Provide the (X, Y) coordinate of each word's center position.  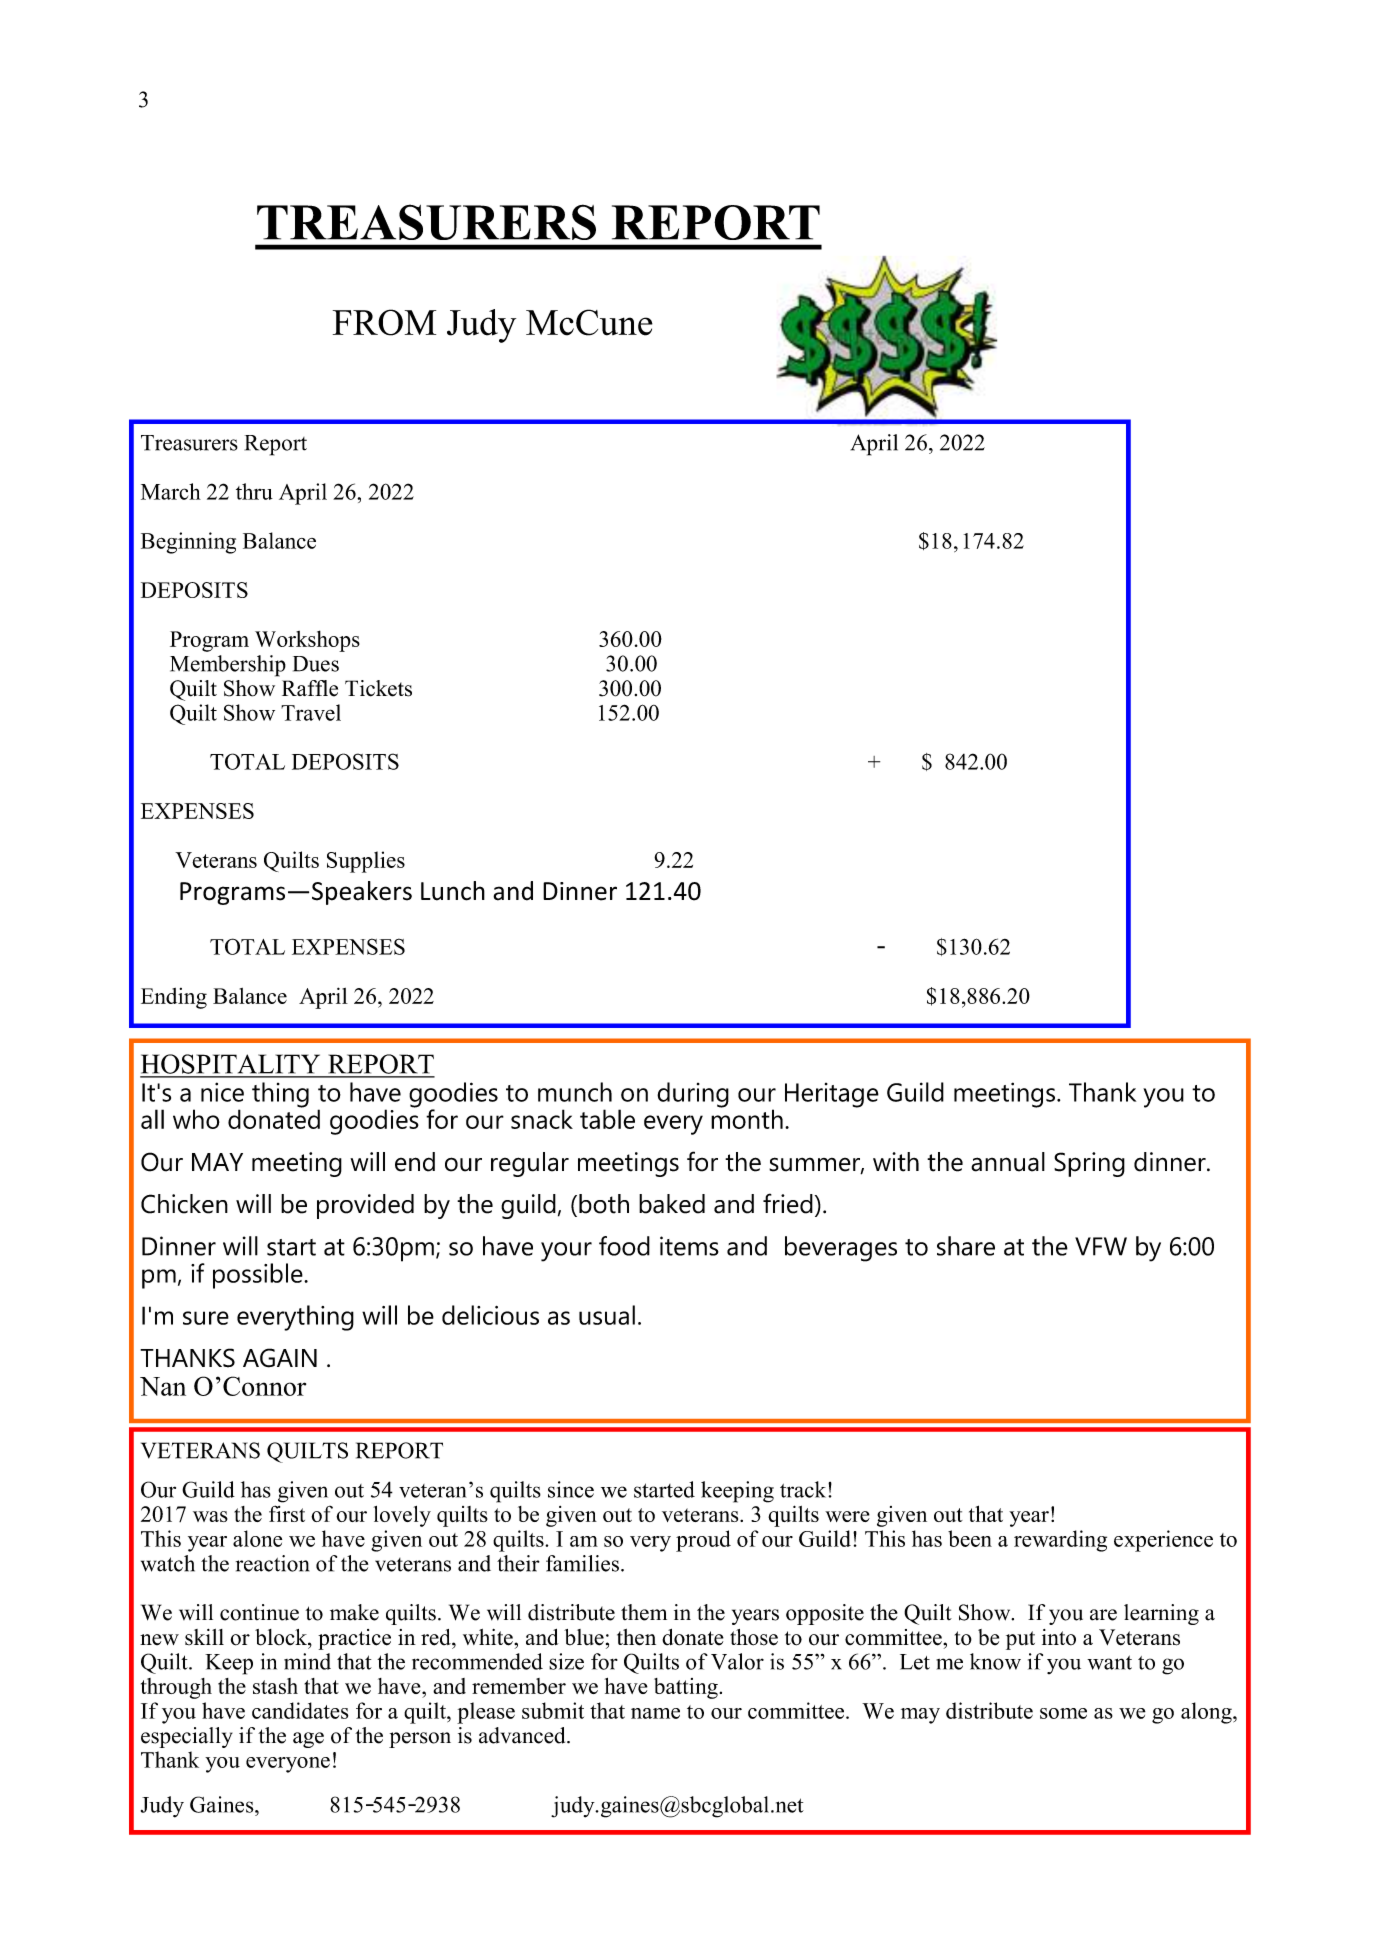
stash (275, 1686)
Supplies (366, 862)
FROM (384, 322)
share (966, 1246)
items (689, 1246)
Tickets (378, 688)
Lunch (453, 891)
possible (259, 1276)
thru (254, 491)
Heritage (832, 1095)
